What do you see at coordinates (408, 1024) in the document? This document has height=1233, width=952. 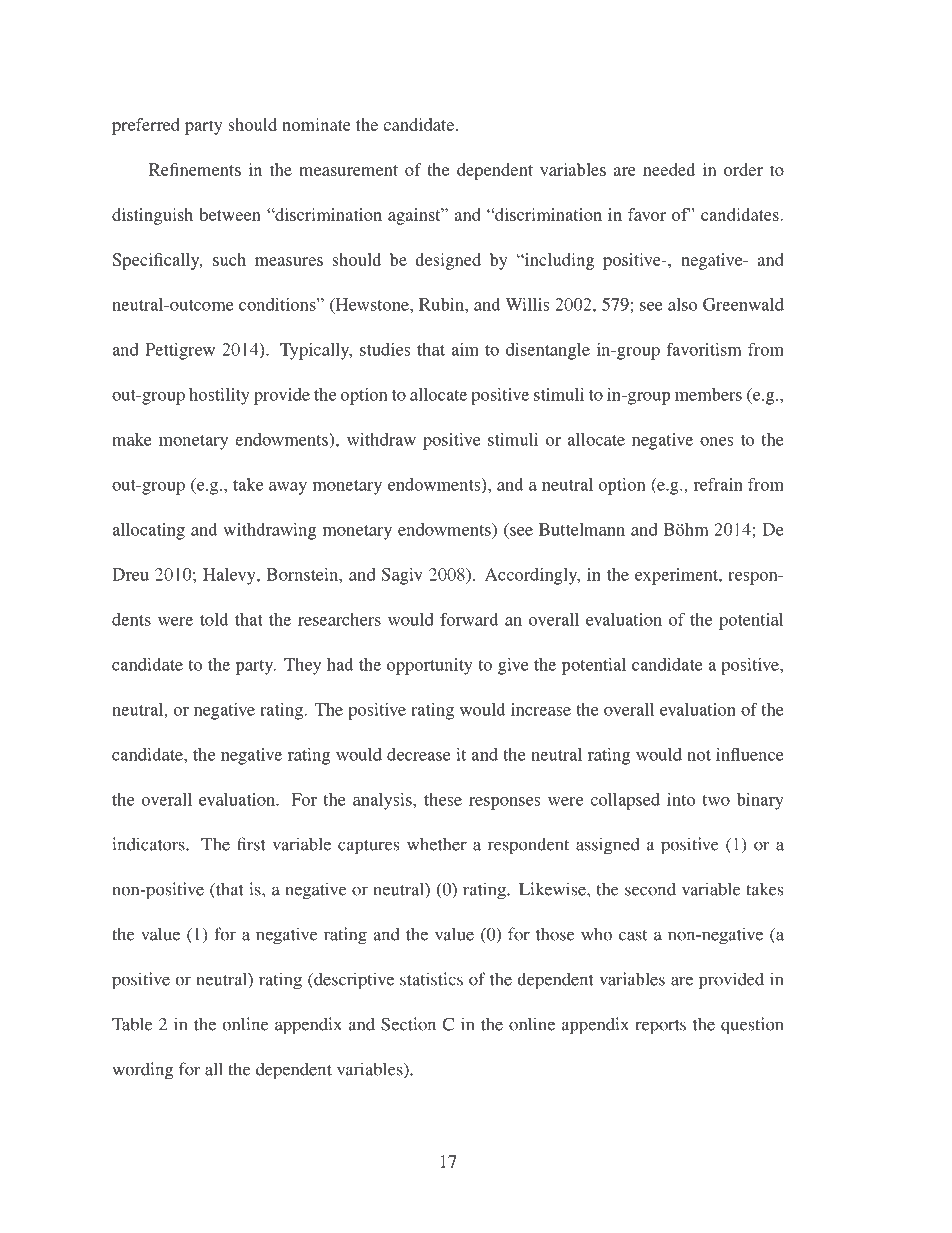 I see `Section` at bounding box center [408, 1024].
